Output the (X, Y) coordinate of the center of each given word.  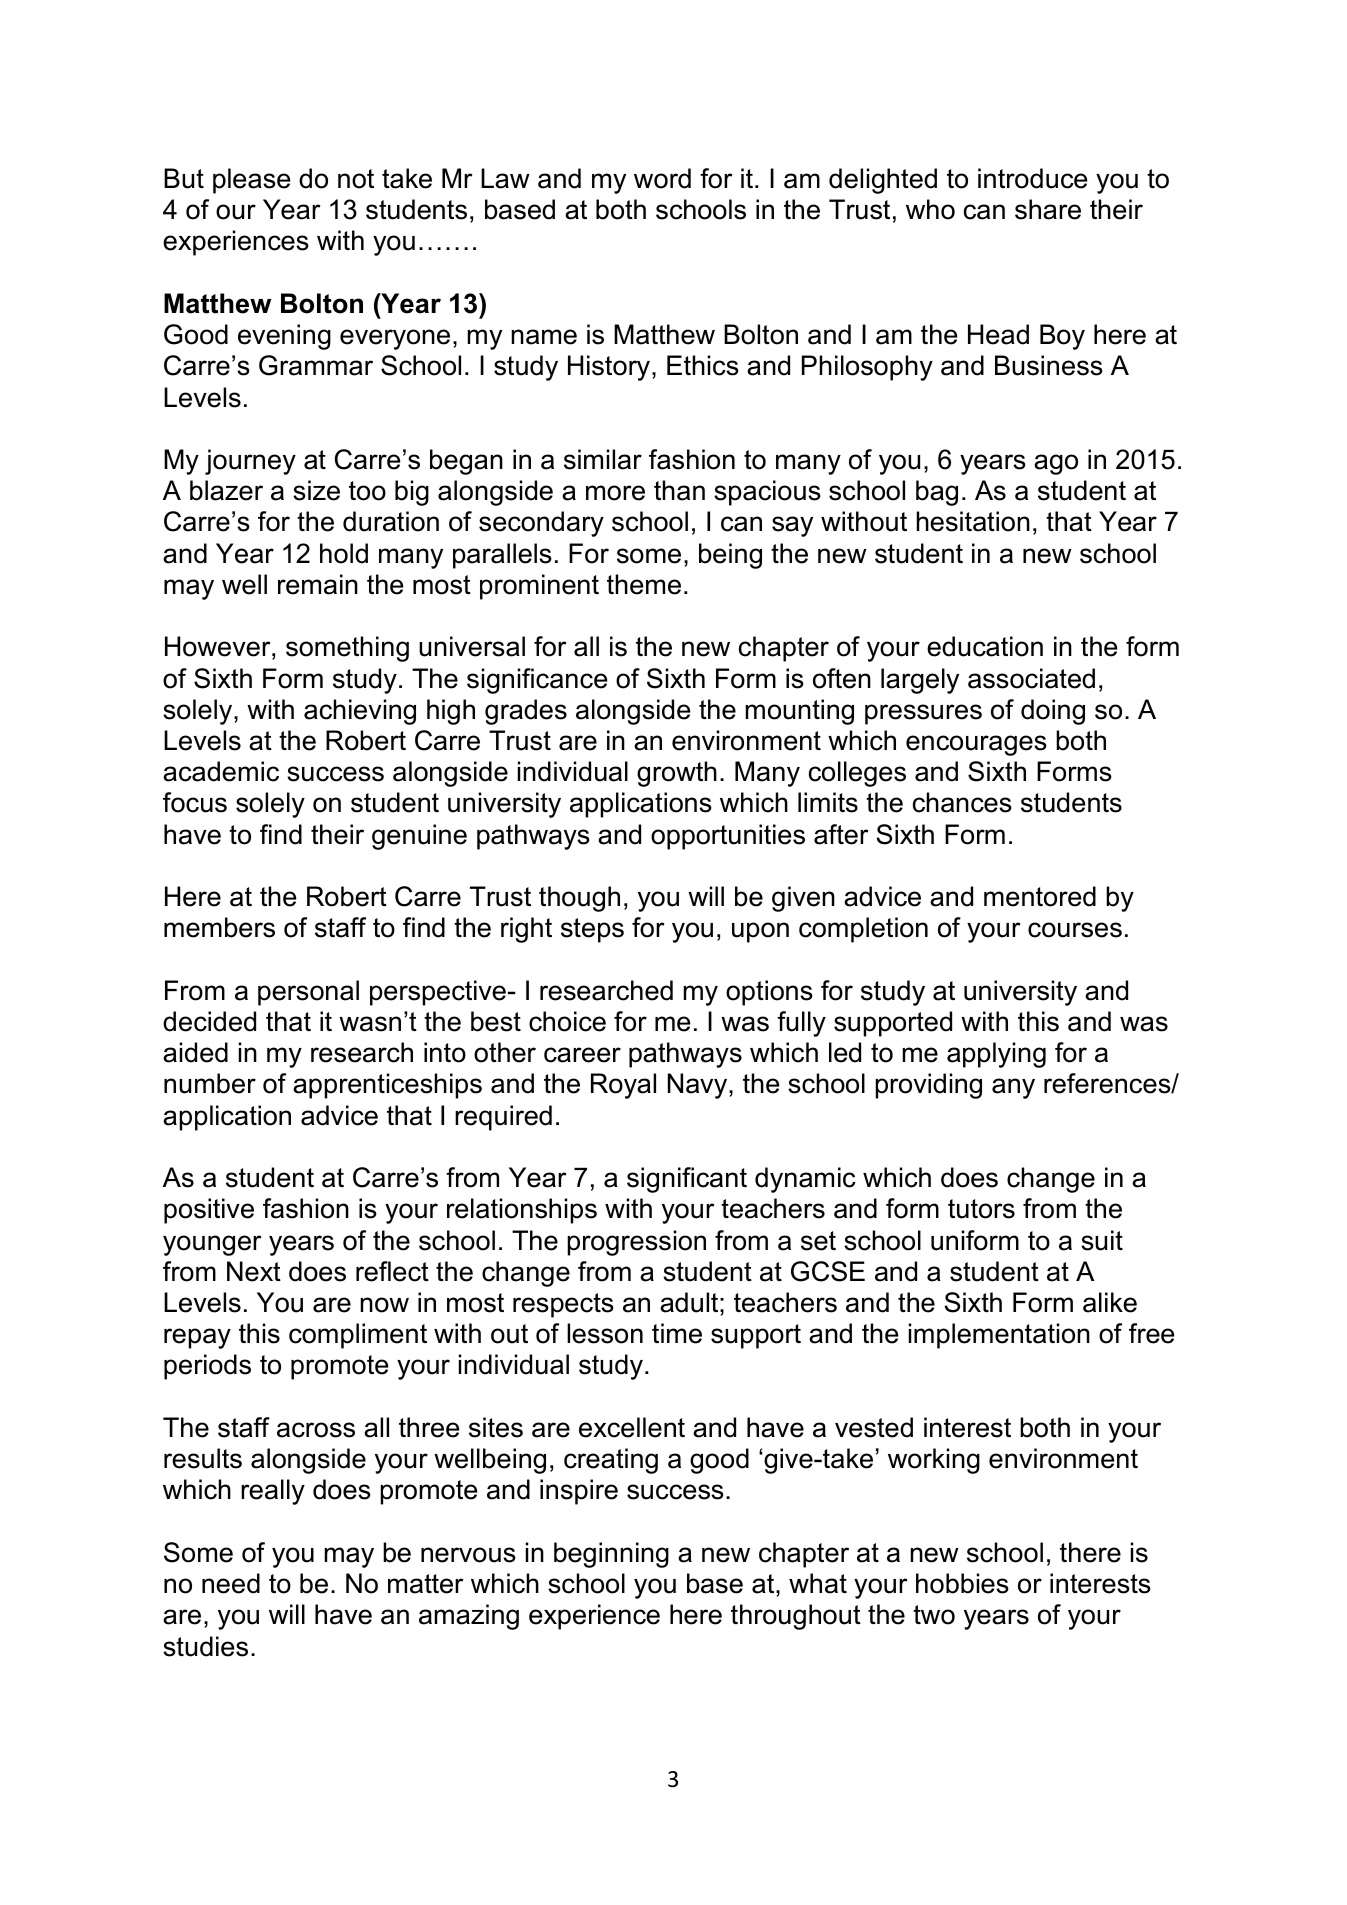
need (231, 1583)
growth (677, 774)
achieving (360, 712)
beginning (611, 1555)
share (1048, 209)
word (662, 178)
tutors (981, 1209)
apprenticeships (387, 1086)
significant (687, 1180)
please (251, 181)
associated (1031, 678)
